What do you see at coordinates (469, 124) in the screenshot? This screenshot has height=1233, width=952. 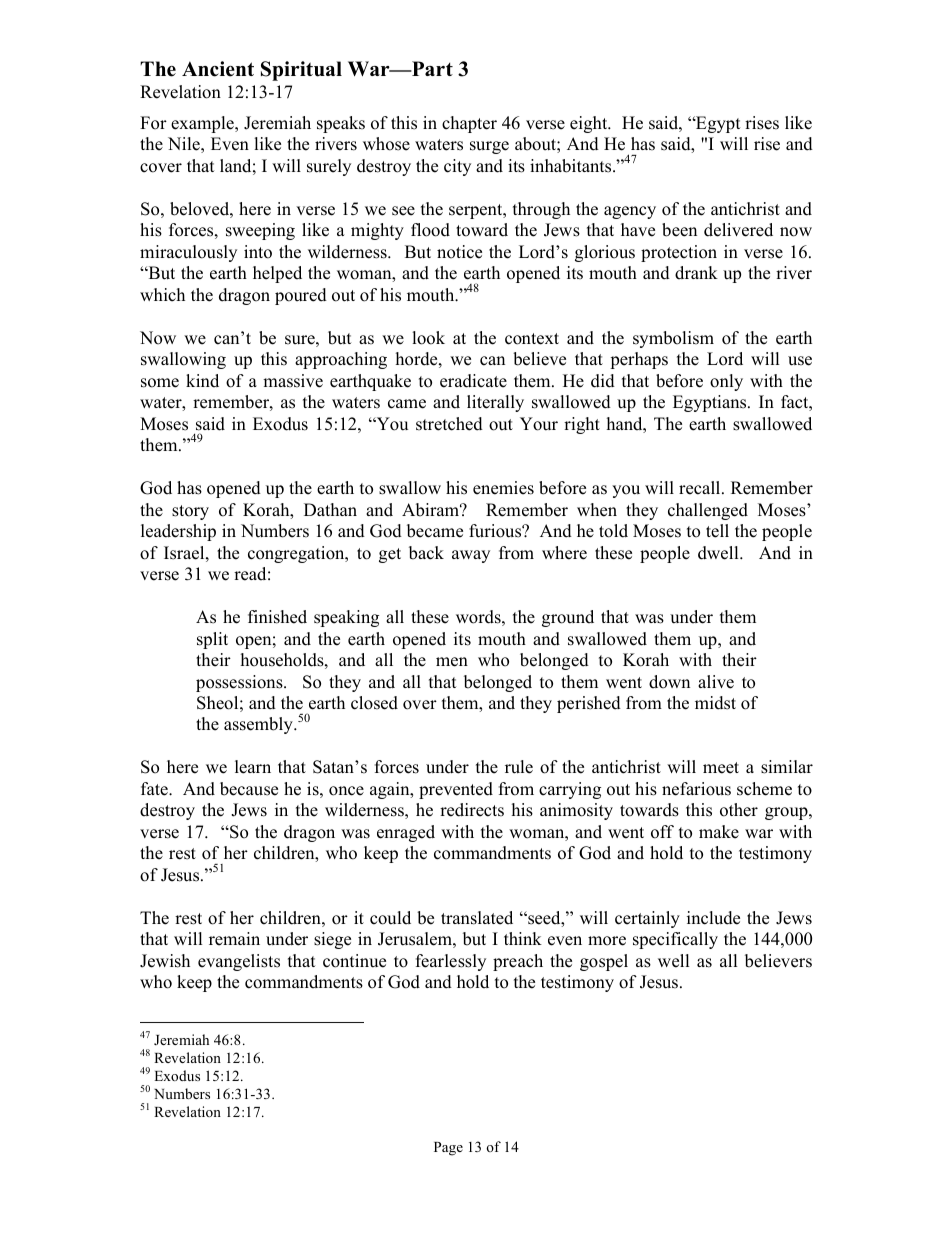 I see `chapter` at bounding box center [469, 124].
